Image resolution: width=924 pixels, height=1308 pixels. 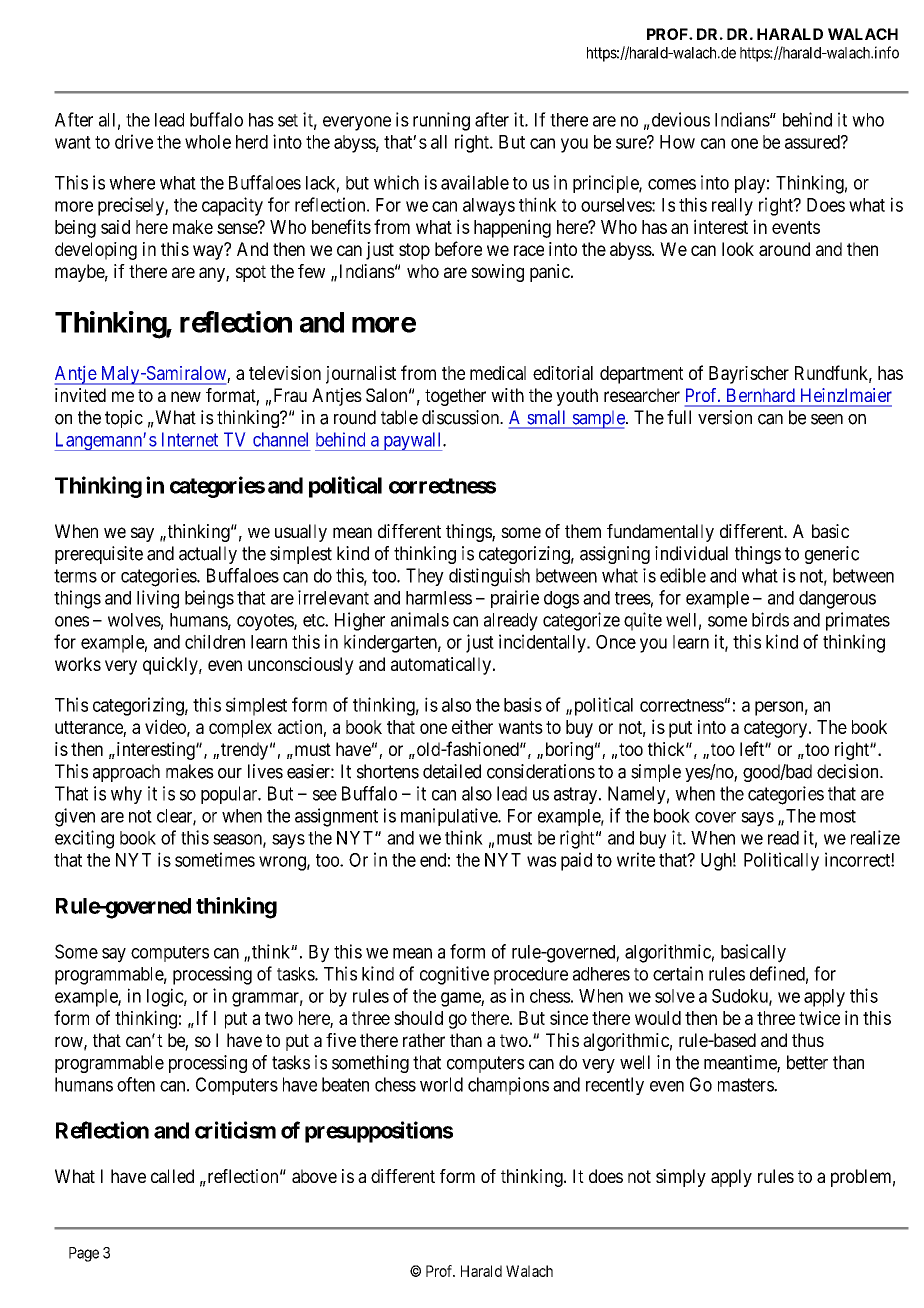 What do you see at coordinates (454, 975) in the document?
I see `cognitive` at bounding box center [454, 975].
